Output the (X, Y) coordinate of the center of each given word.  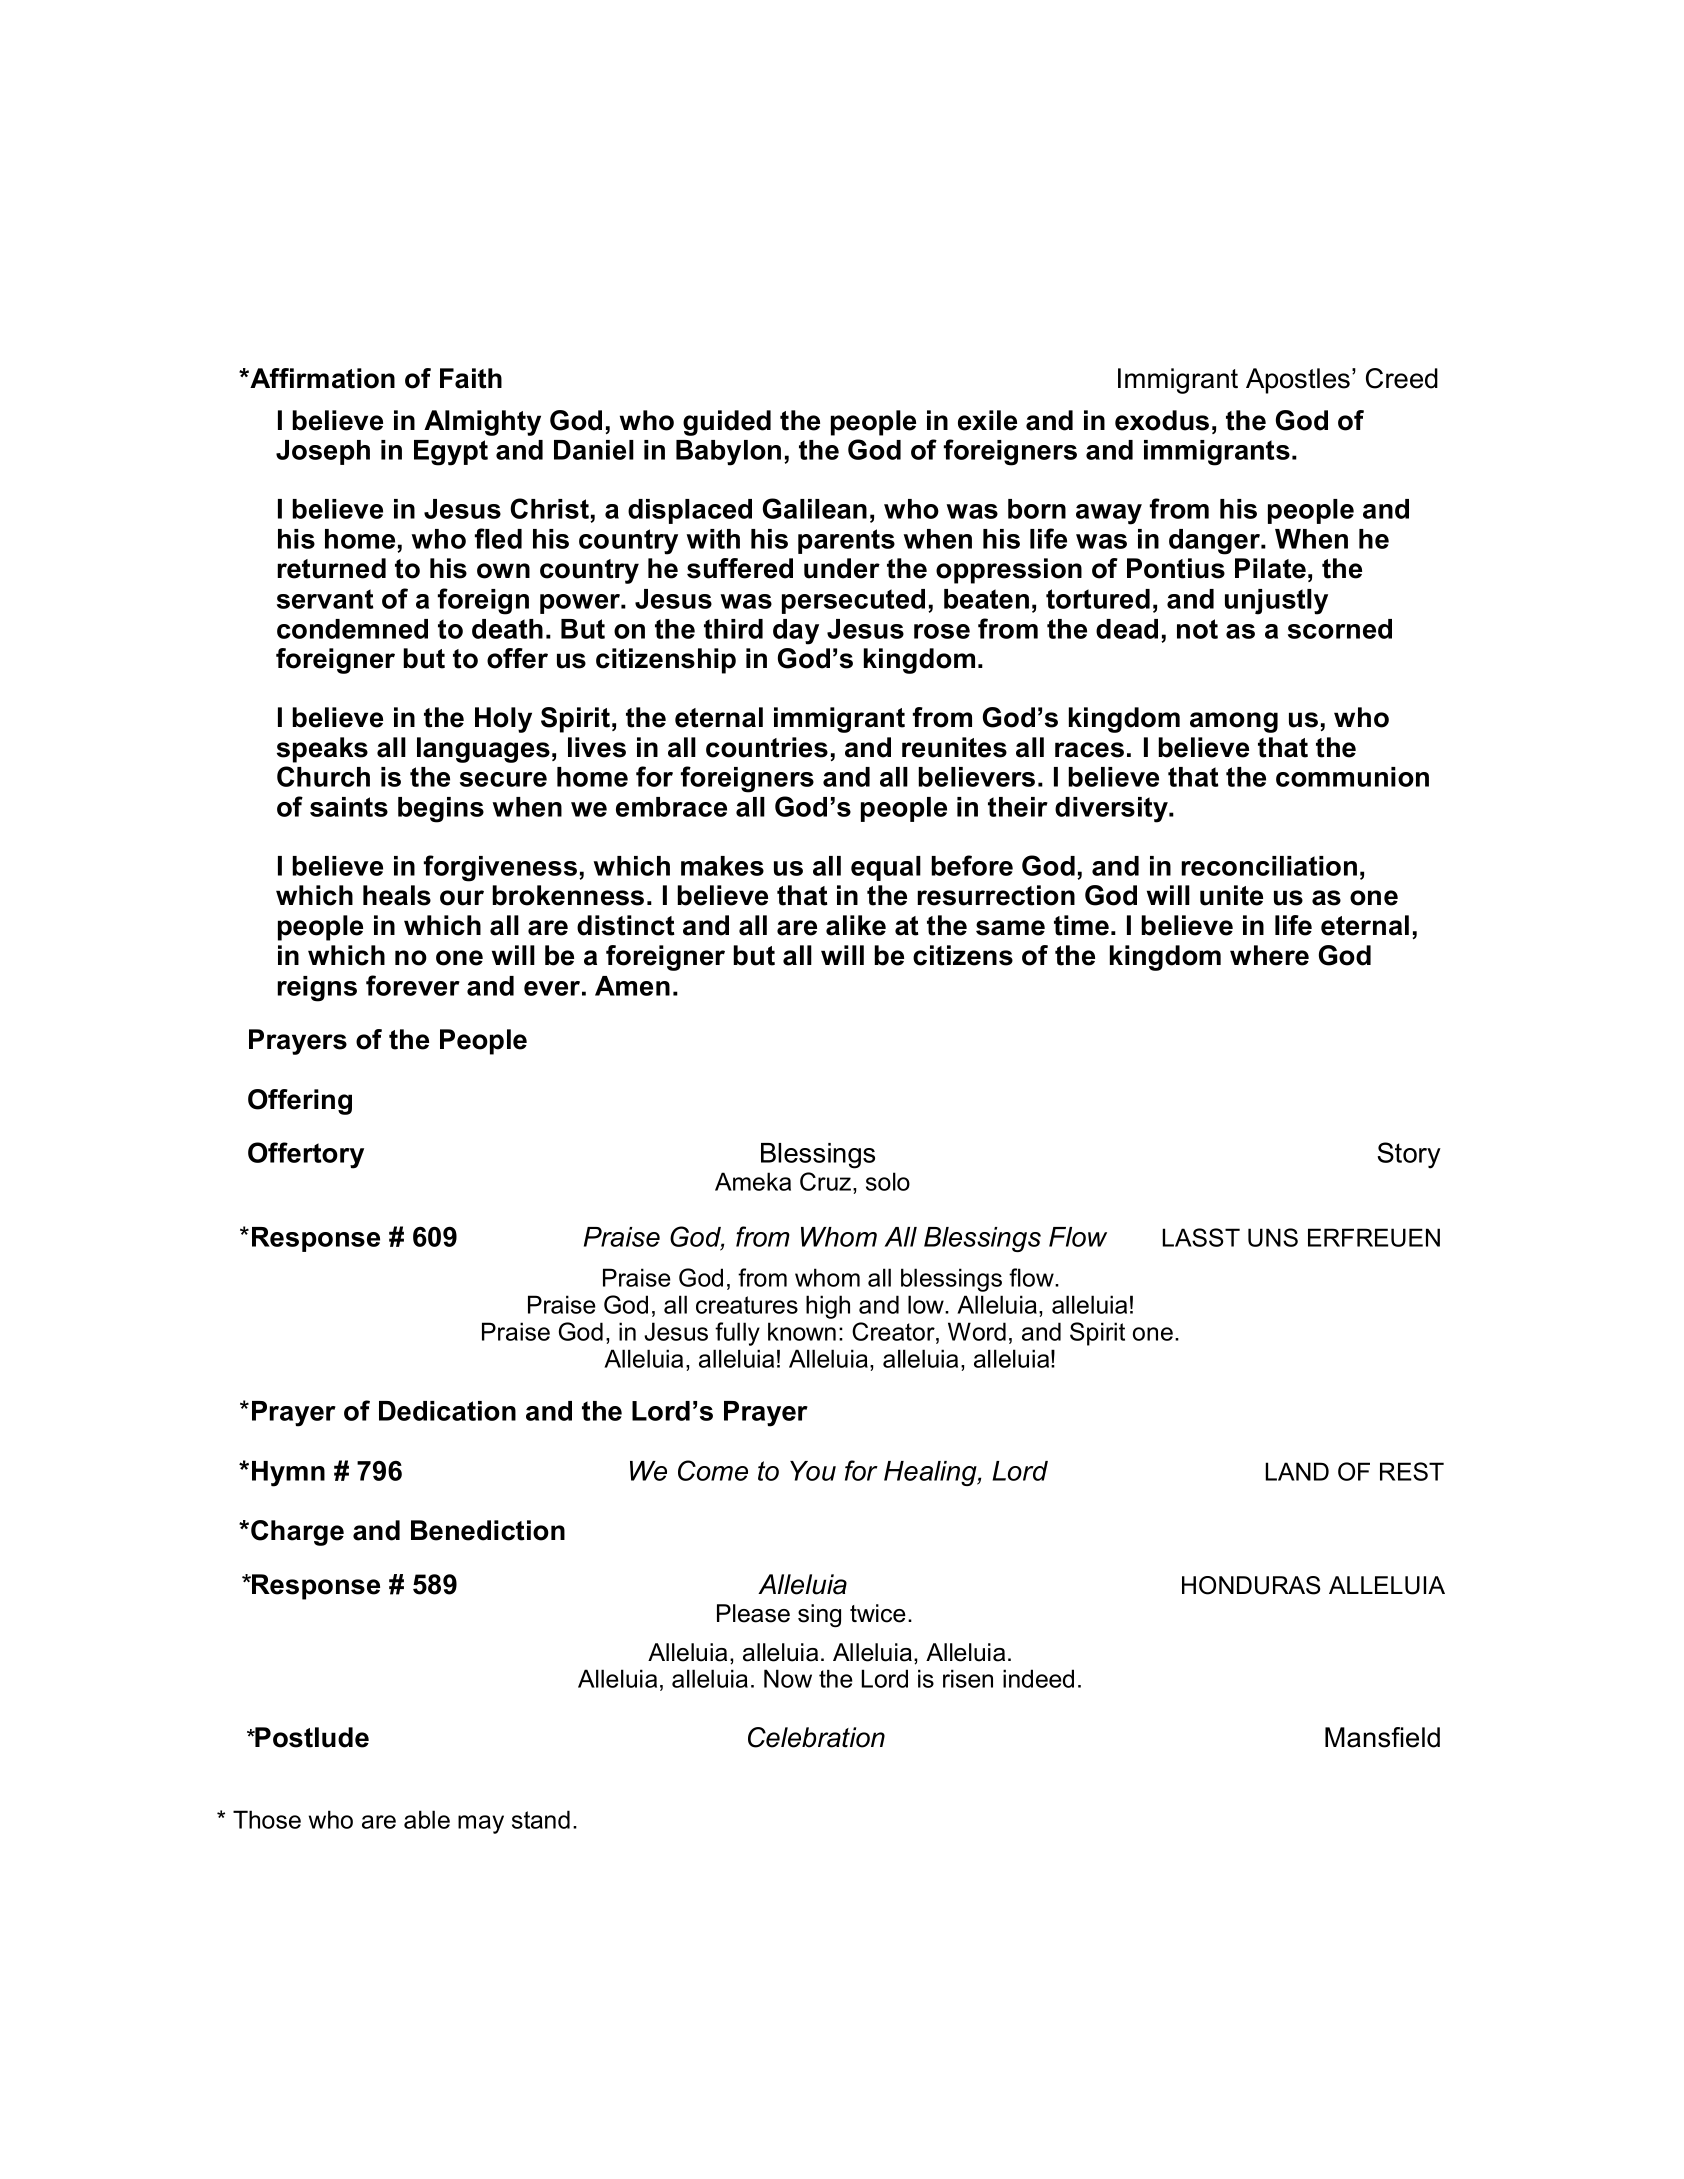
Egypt (451, 453)
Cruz (827, 1181)
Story (1409, 1155)
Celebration (816, 1737)
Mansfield (1382, 1737)
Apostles (1298, 381)
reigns (317, 989)
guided (727, 423)
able (427, 1819)
